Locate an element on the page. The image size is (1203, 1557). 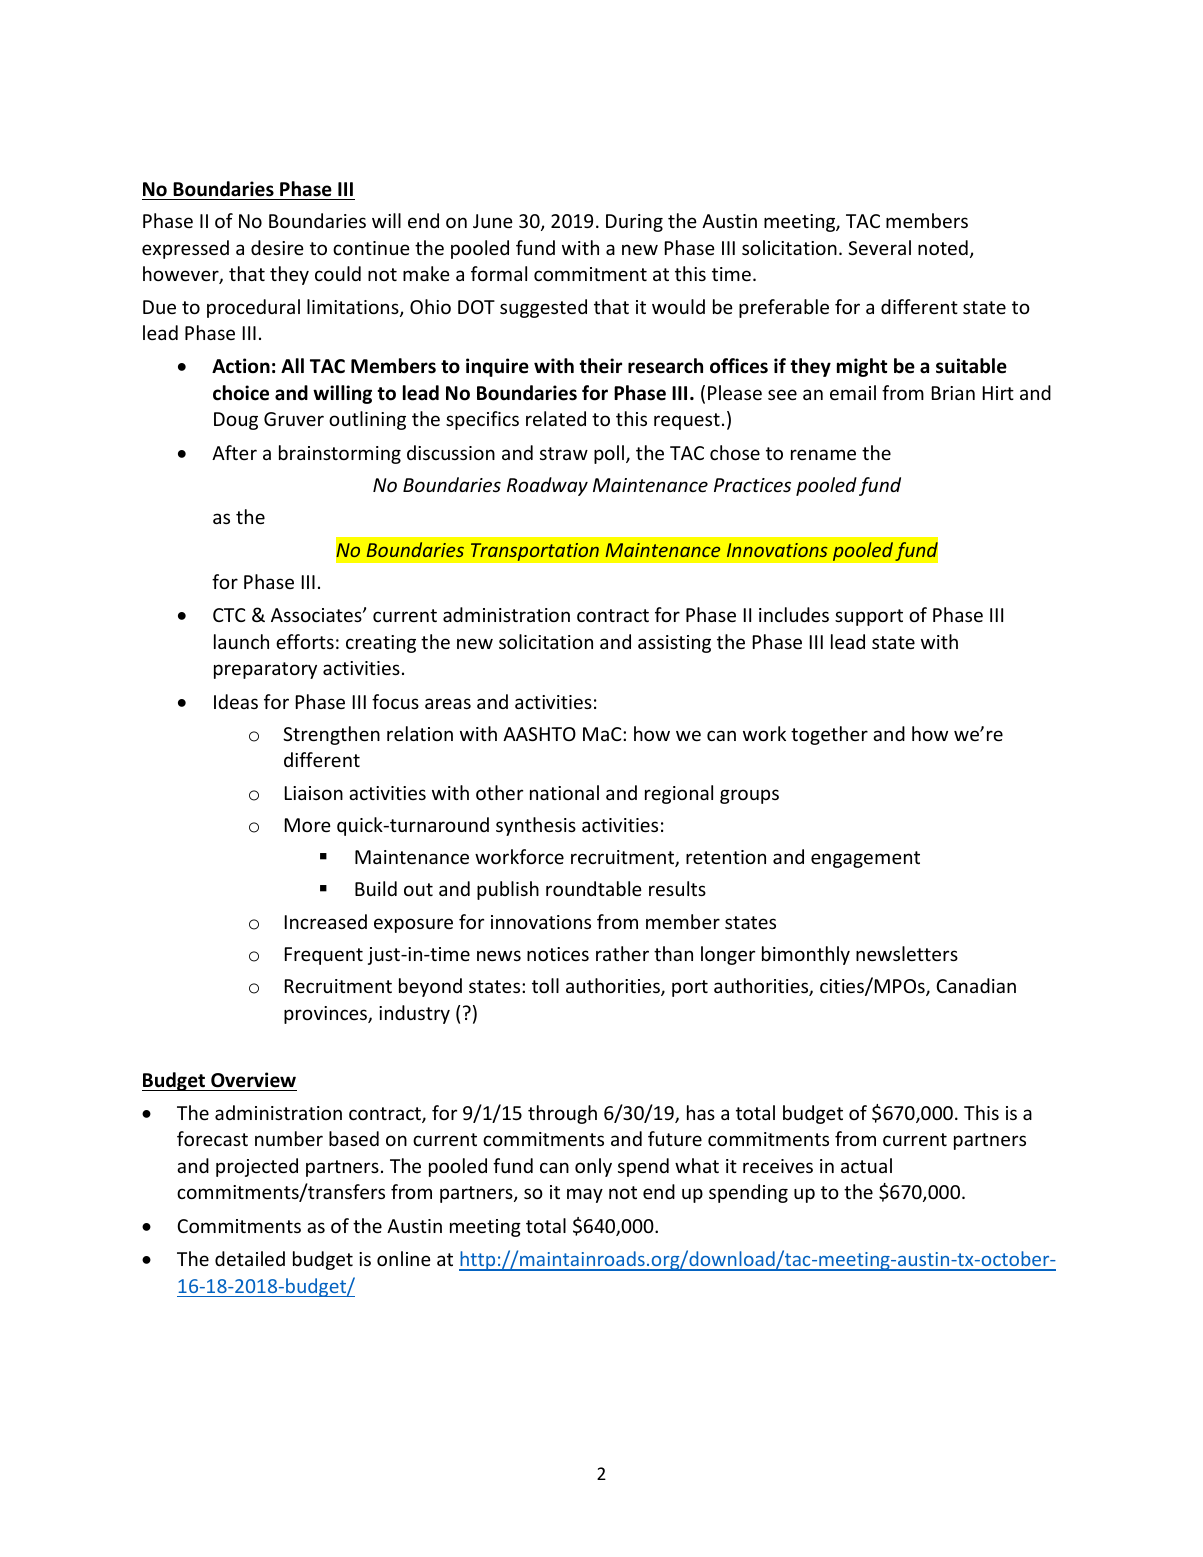
formal is located at coordinates (499, 273).
